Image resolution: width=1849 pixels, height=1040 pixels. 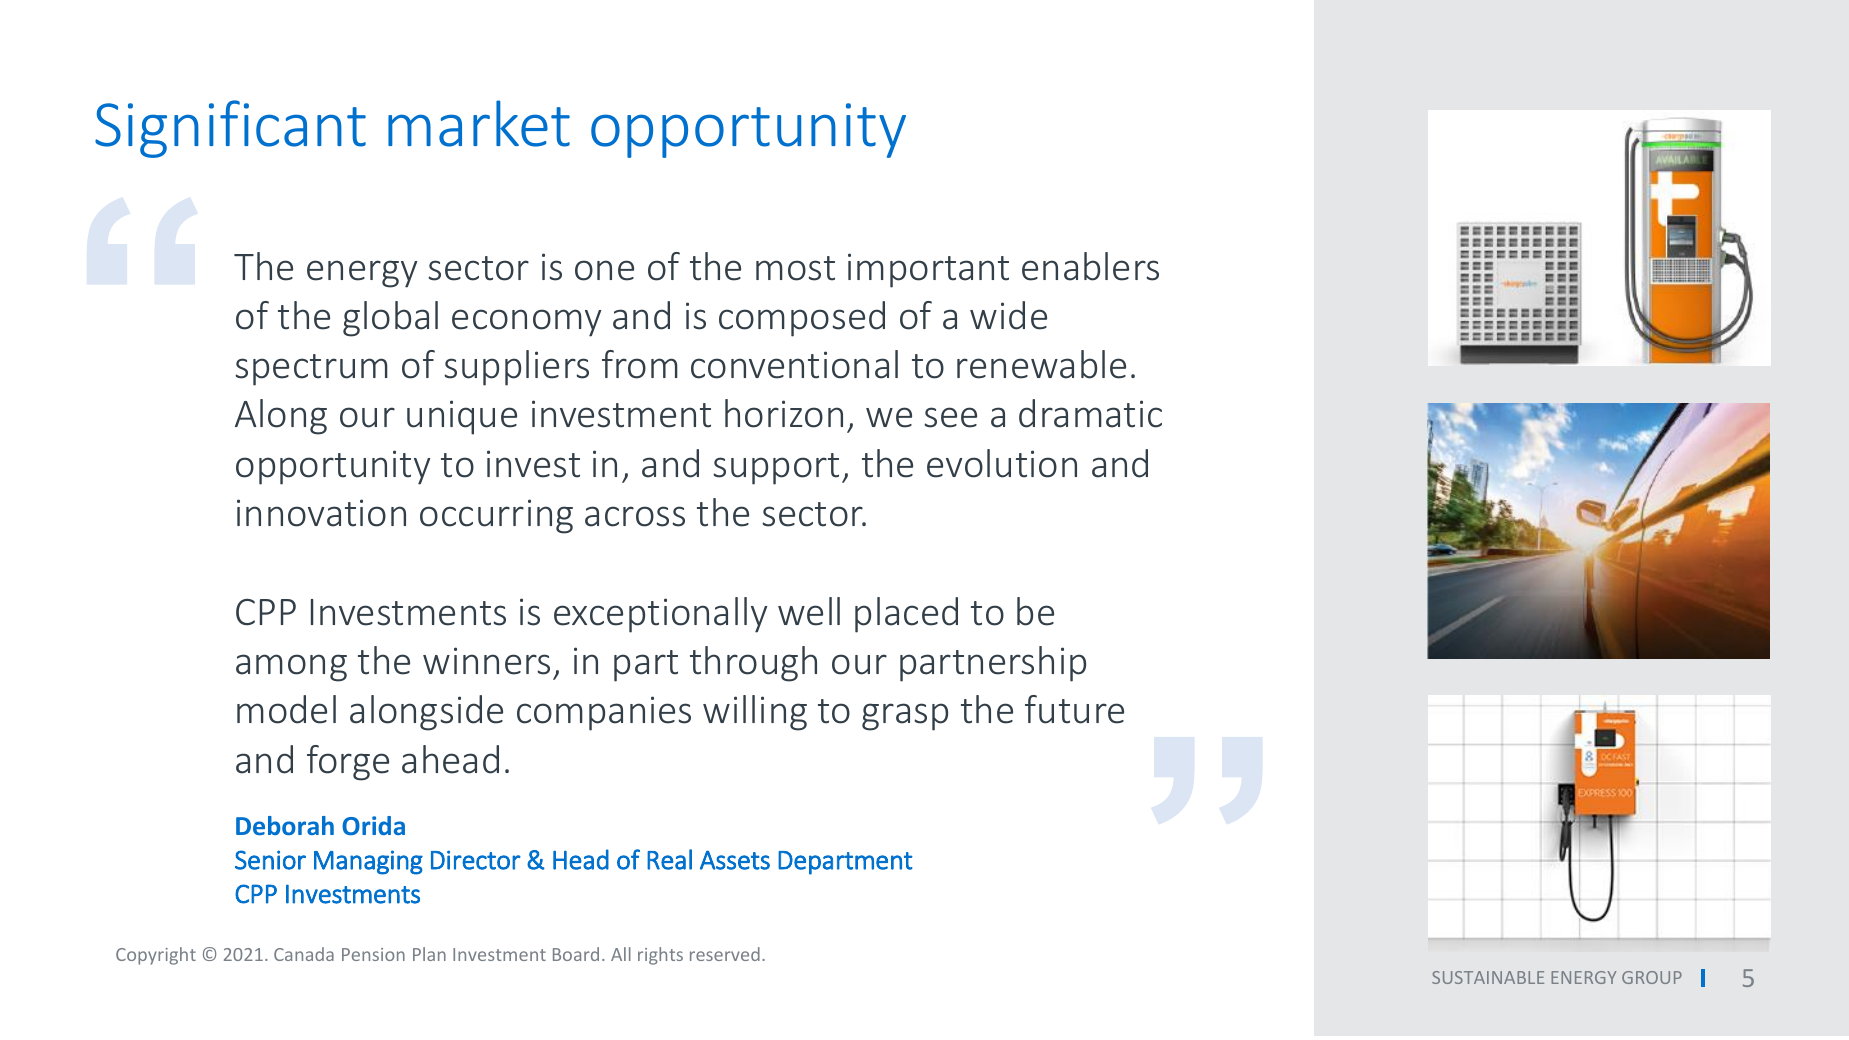 I want to click on reserved, so click(x=725, y=954).
